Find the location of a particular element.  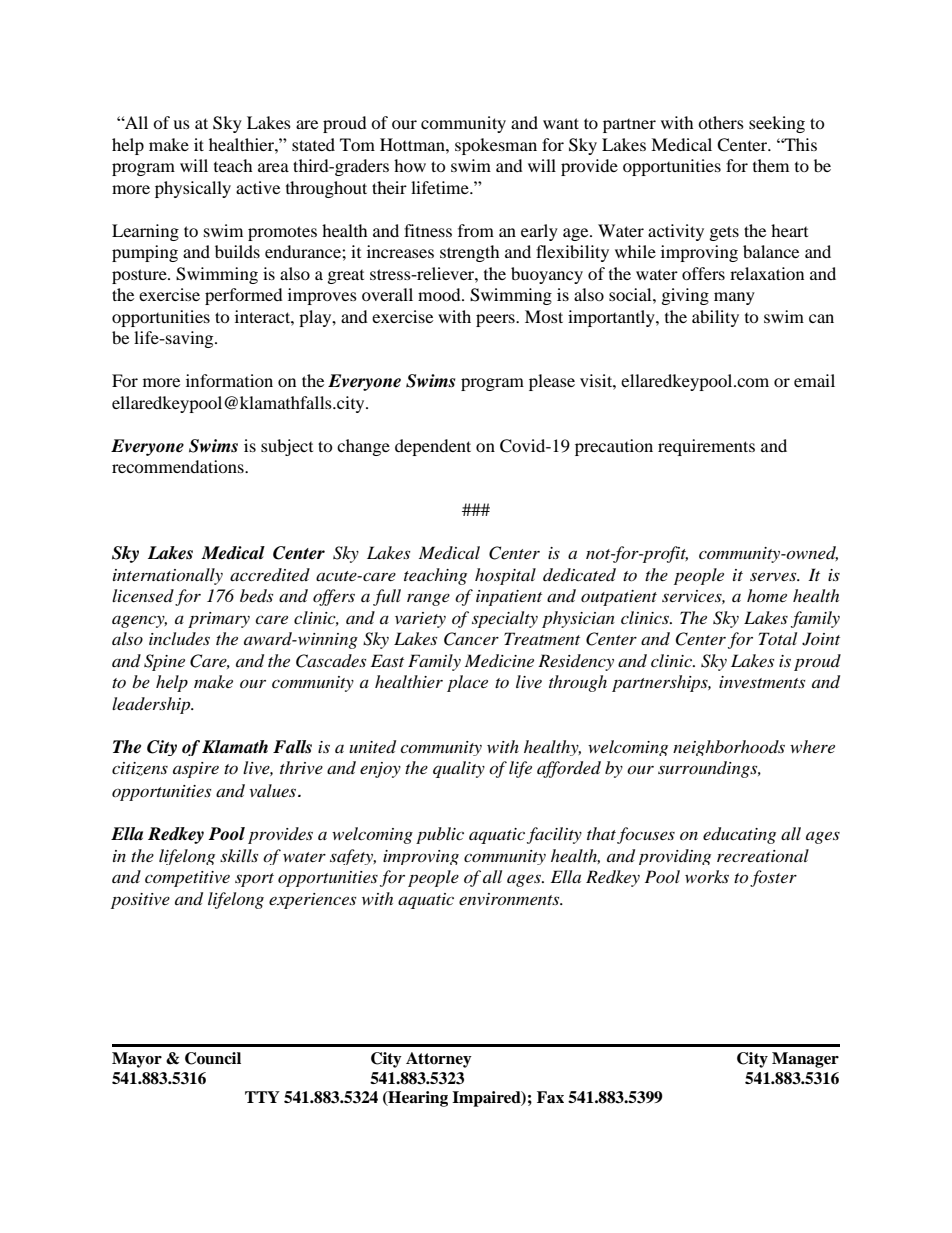

recommendations is located at coordinates (179, 466).
